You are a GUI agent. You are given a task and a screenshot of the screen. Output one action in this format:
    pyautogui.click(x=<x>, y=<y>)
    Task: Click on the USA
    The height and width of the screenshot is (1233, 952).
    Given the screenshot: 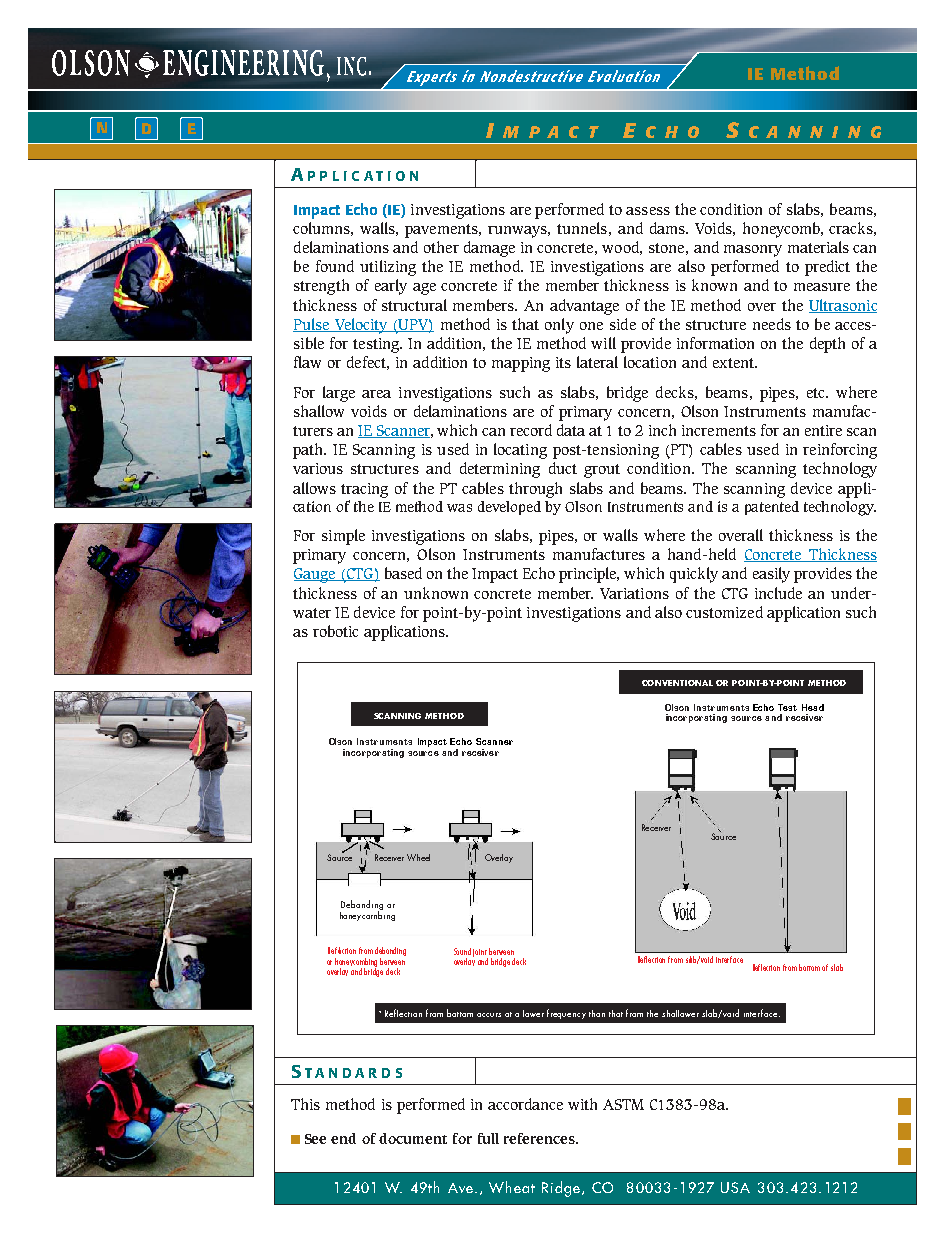 What is the action you would take?
    pyautogui.click(x=735, y=1187)
